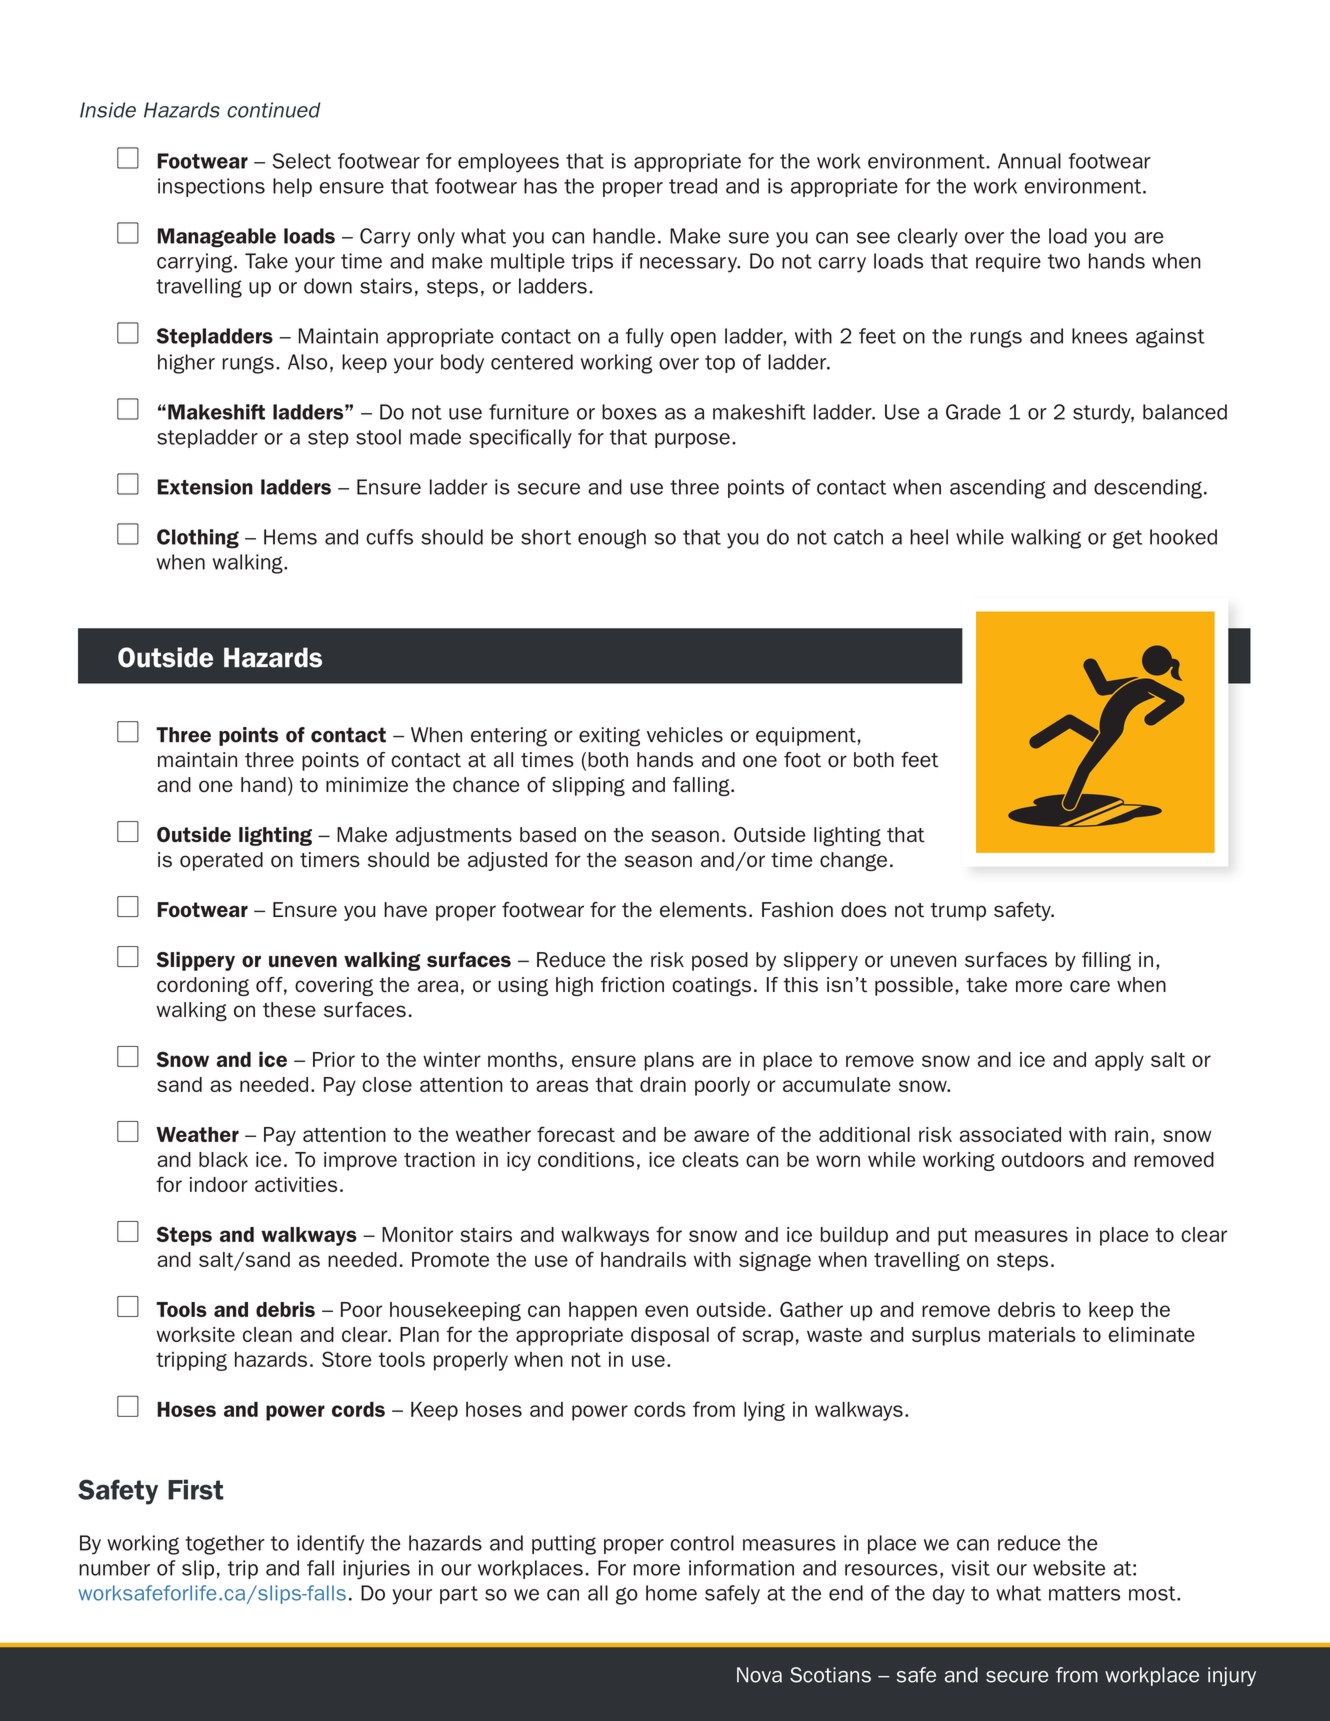 The image size is (1330, 1721). What do you see at coordinates (1183, 537) in the document?
I see `hooked` at bounding box center [1183, 537].
